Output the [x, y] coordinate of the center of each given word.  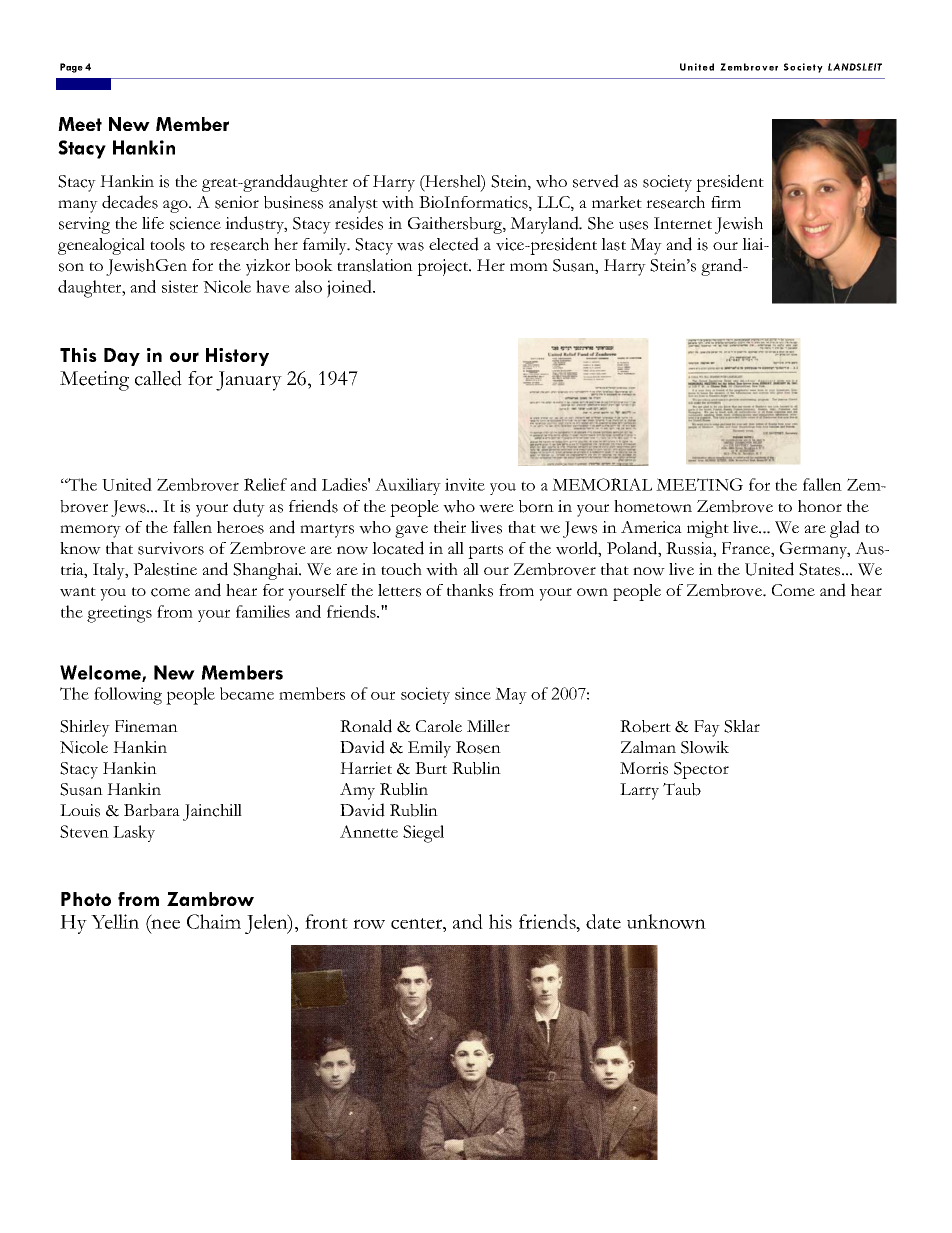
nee [164, 924]
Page [71, 68]
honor [820, 506]
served [596, 181]
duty [249, 508]
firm [726, 202]
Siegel [423, 834]
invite [465, 484]
